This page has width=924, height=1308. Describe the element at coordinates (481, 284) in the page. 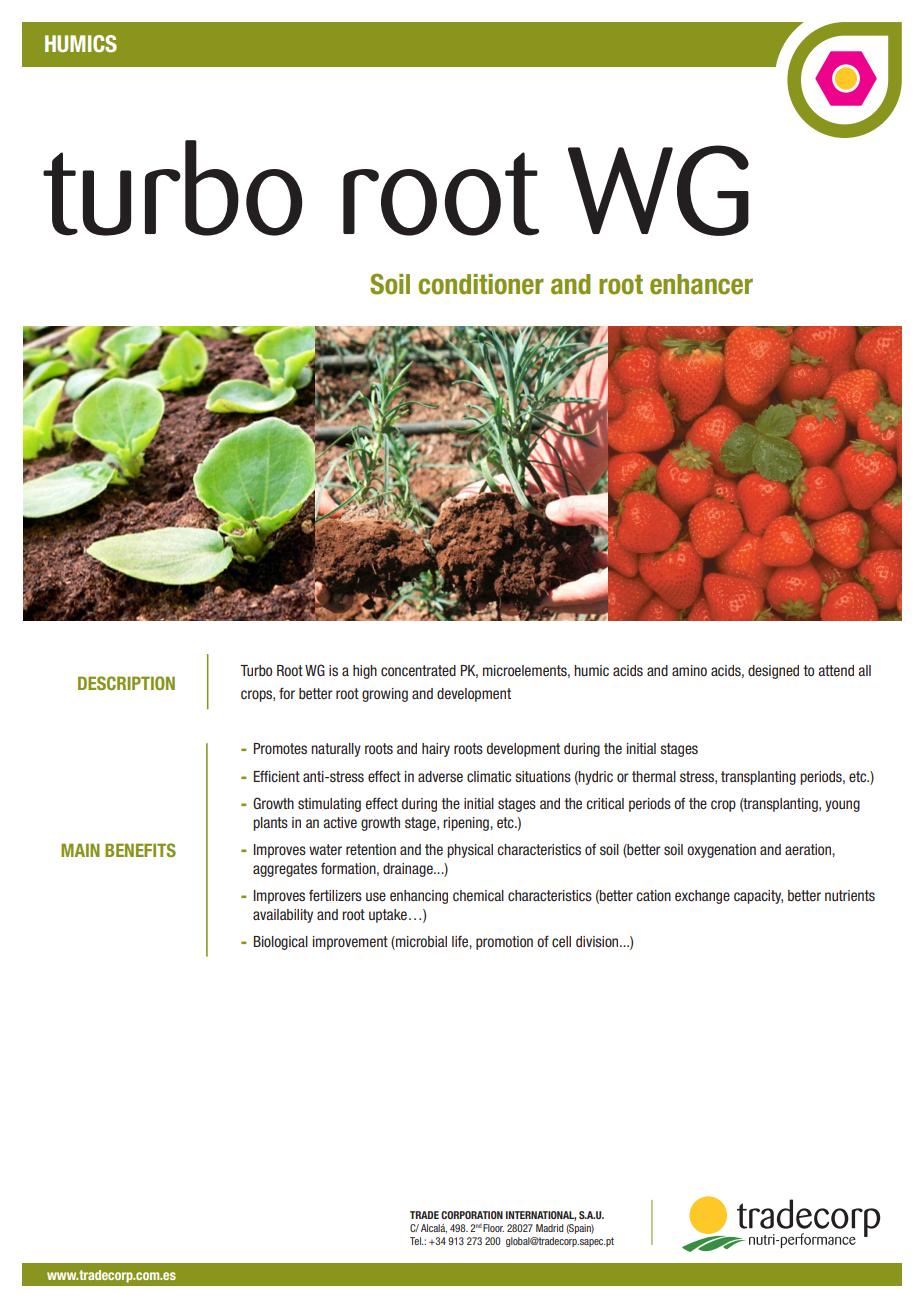

I see `conditioner` at that location.
